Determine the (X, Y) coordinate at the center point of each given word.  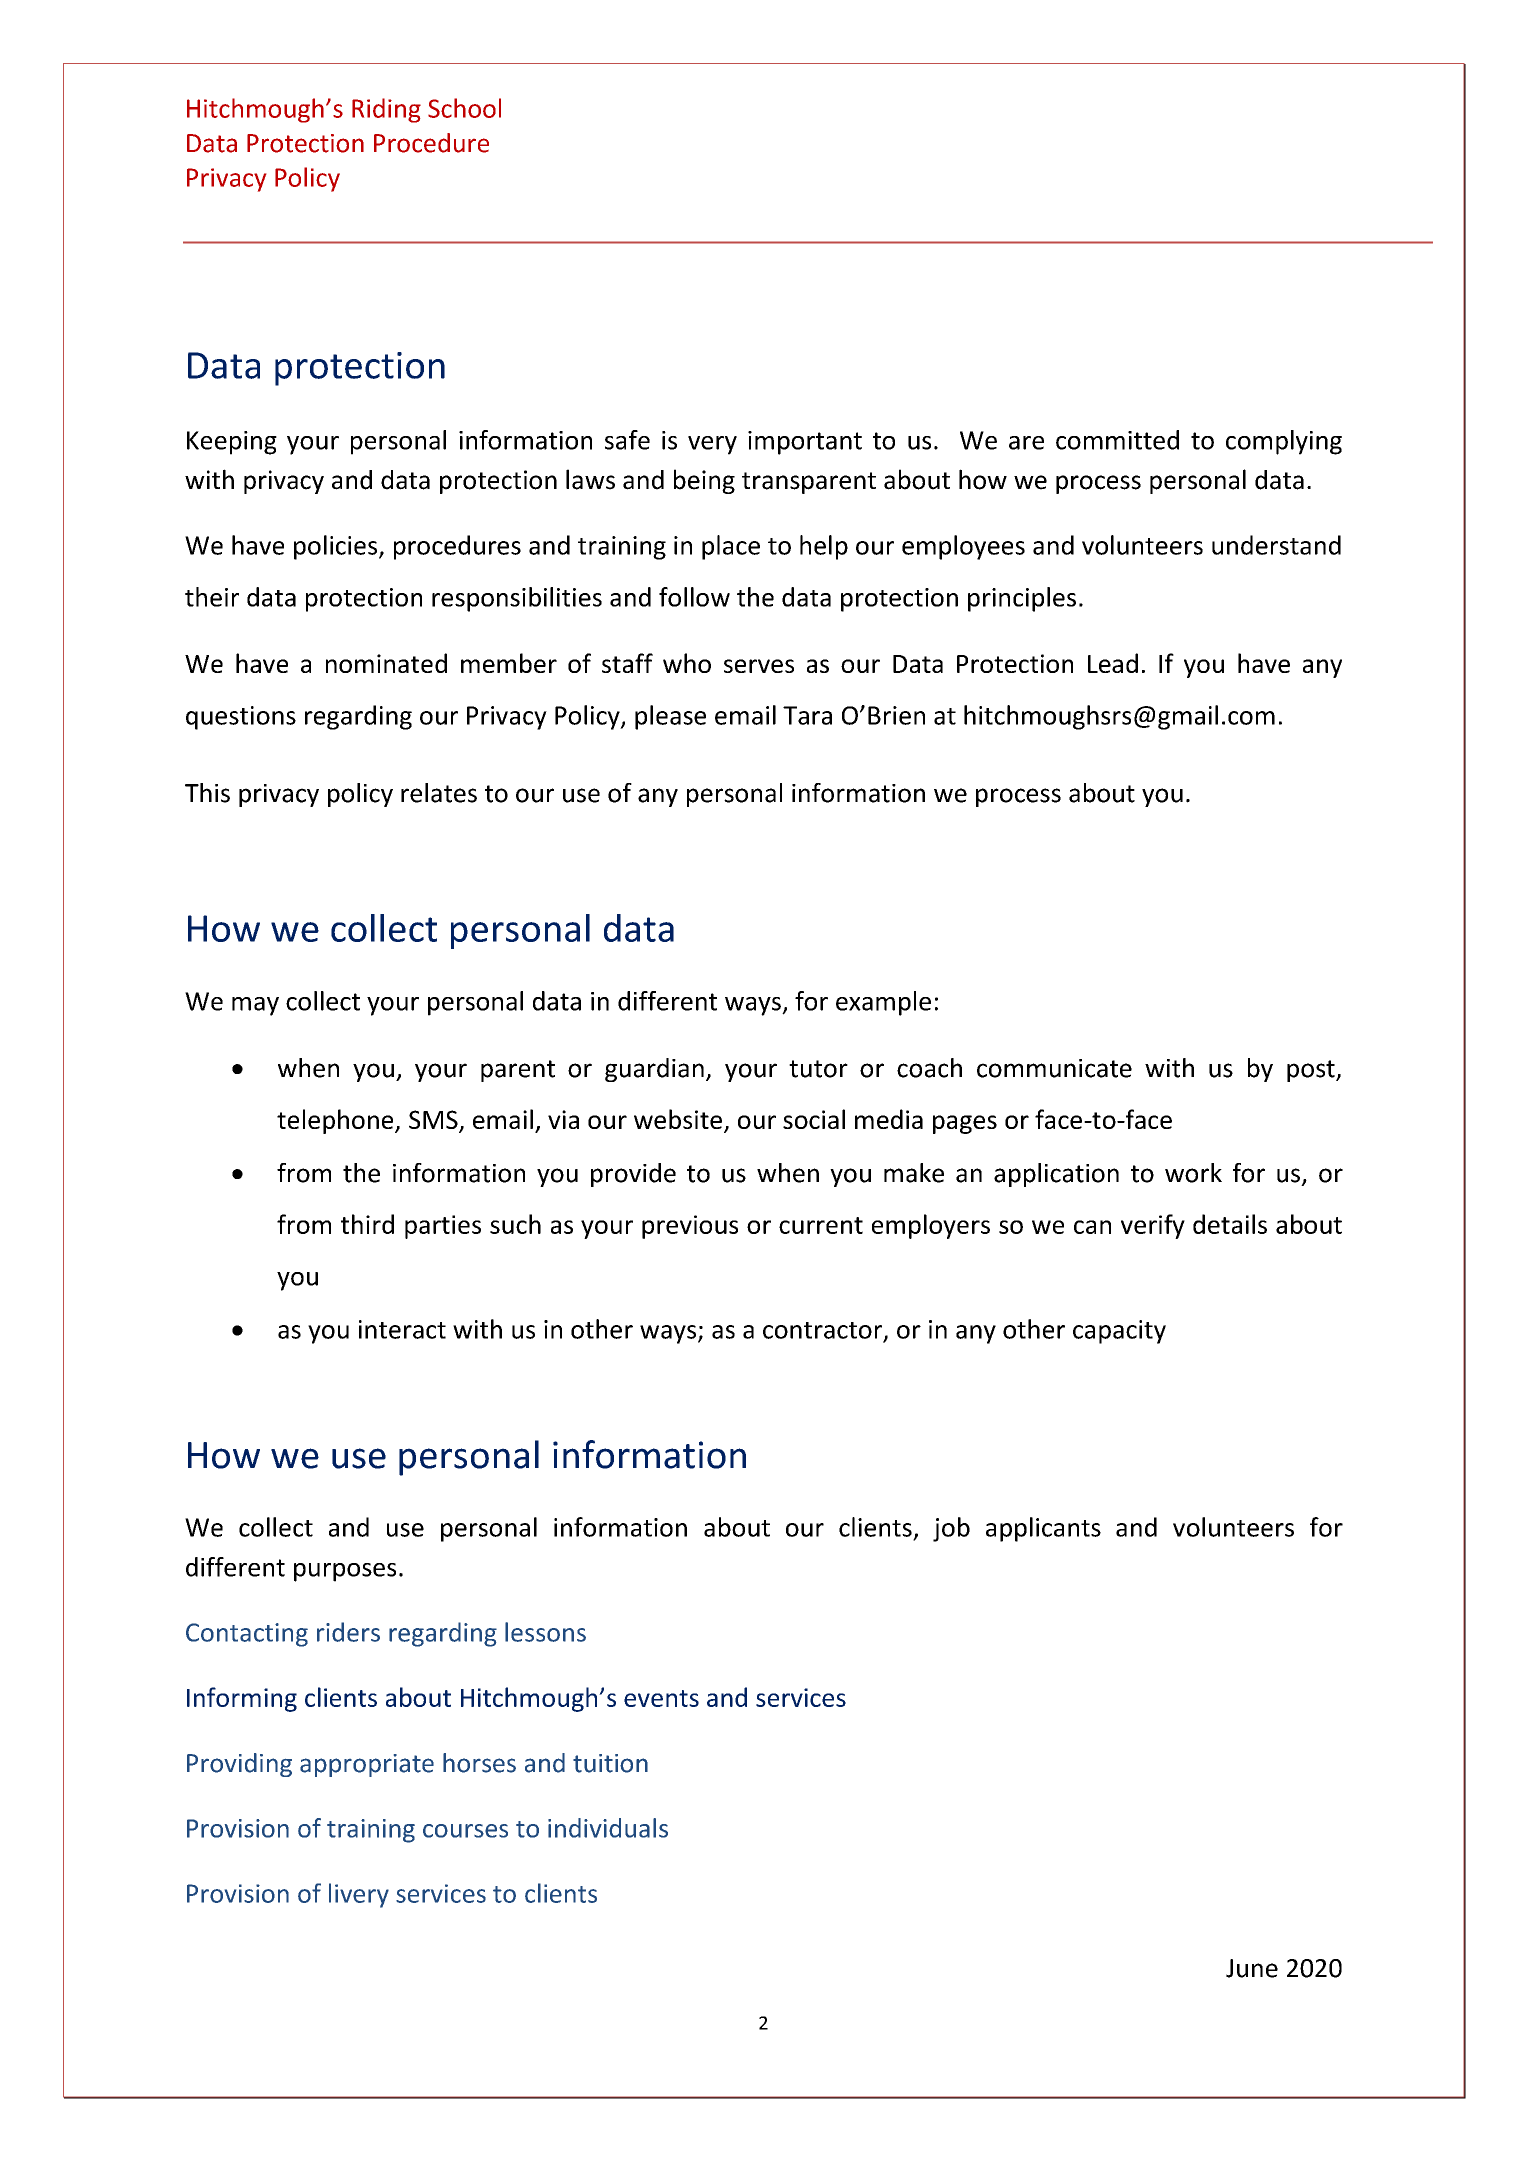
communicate (1054, 1068)
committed (1117, 440)
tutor (818, 1069)
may (255, 1006)
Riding (386, 110)
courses (465, 1831)
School (464, 108)
